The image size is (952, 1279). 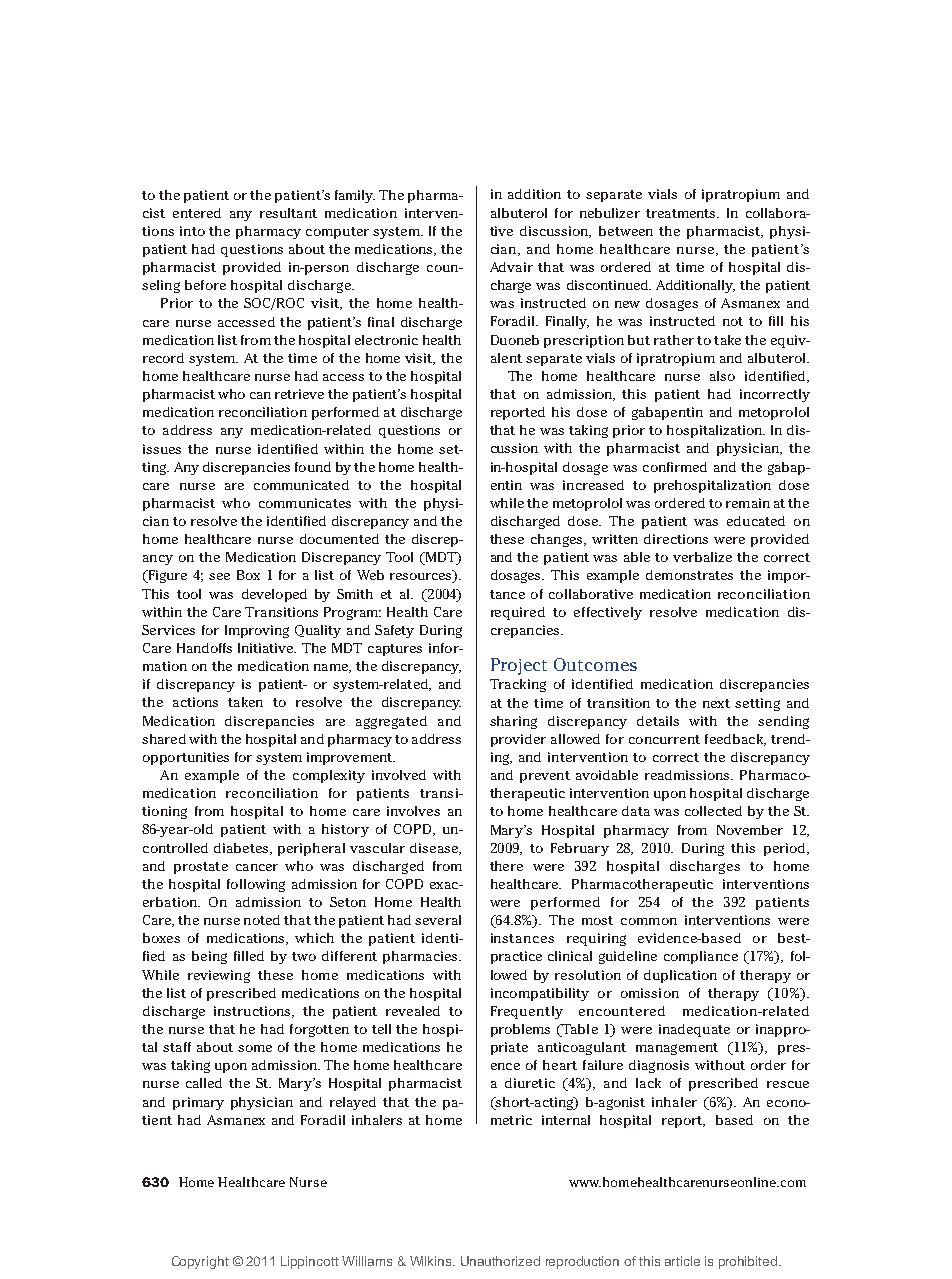 What do you see at coordinates (682, 213) in the document?
I see `treatments` at bounding box center [682, 213].
